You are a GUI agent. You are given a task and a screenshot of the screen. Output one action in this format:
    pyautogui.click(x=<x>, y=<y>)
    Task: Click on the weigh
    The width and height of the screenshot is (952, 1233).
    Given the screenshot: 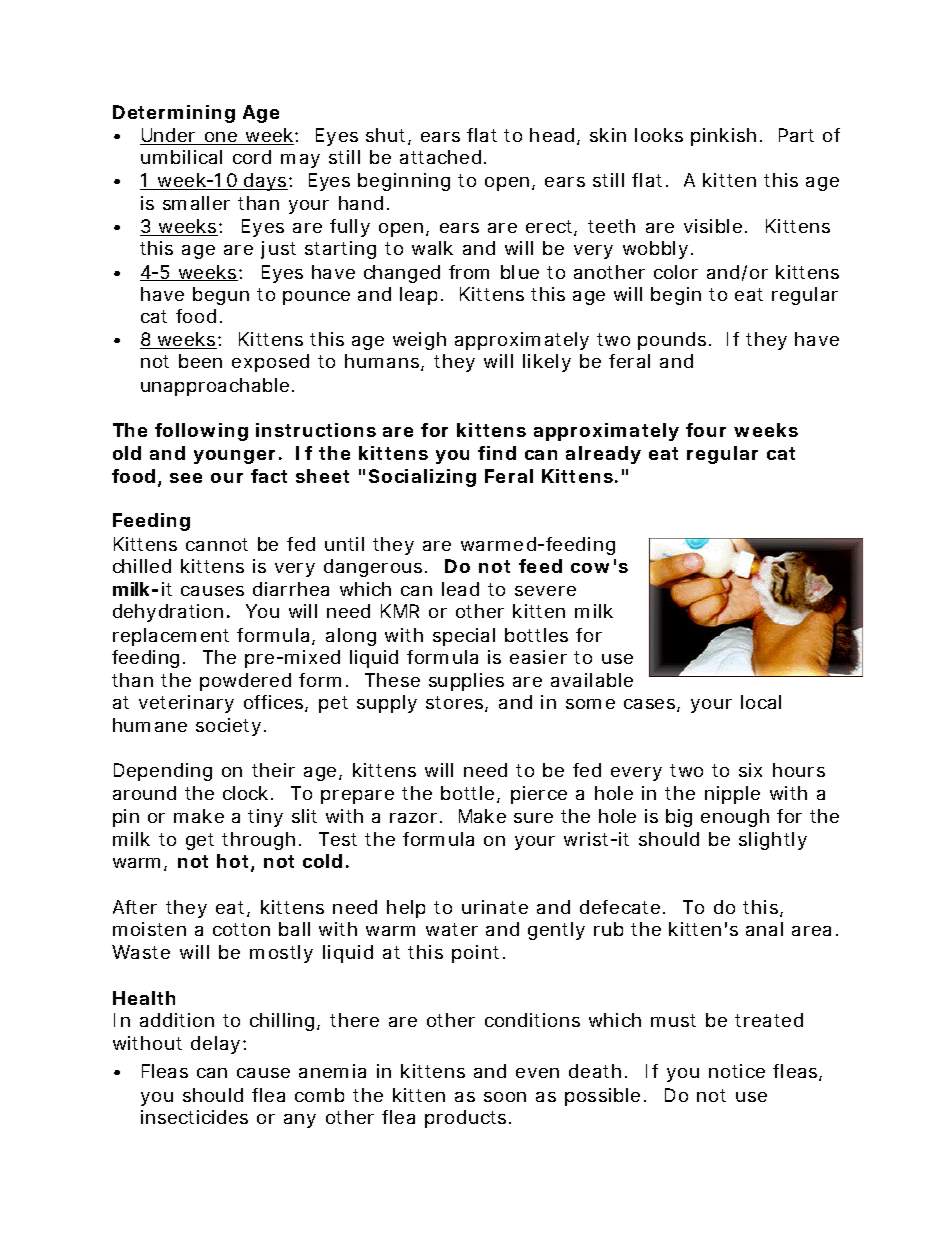 What is the action you would take?
    pyautogui.click(x=419, y=341)
